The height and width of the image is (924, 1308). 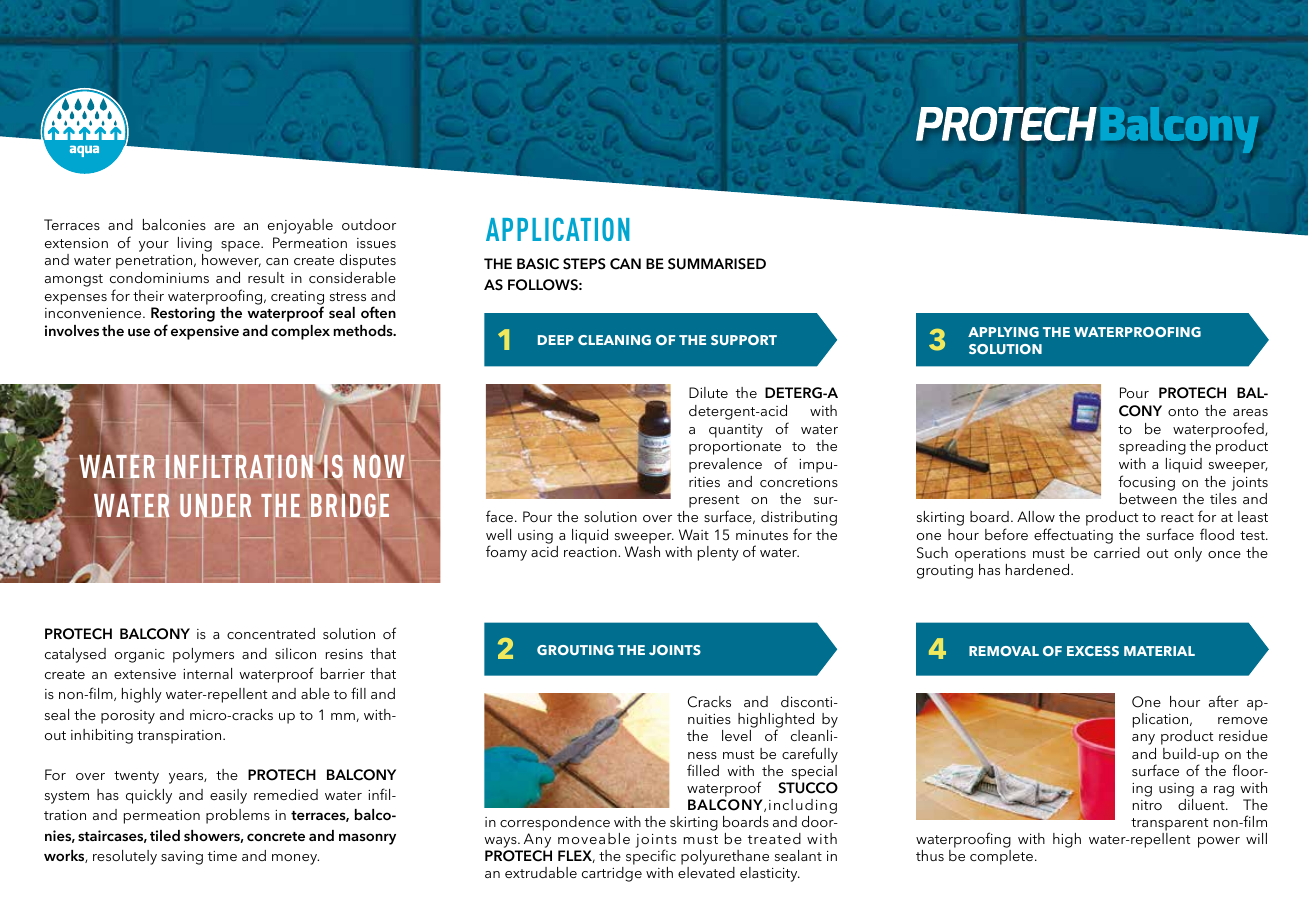 What do you see at coordinates (1093, 651) in the image?
I see `EXCESS` at bounding box center [1093, 651].
